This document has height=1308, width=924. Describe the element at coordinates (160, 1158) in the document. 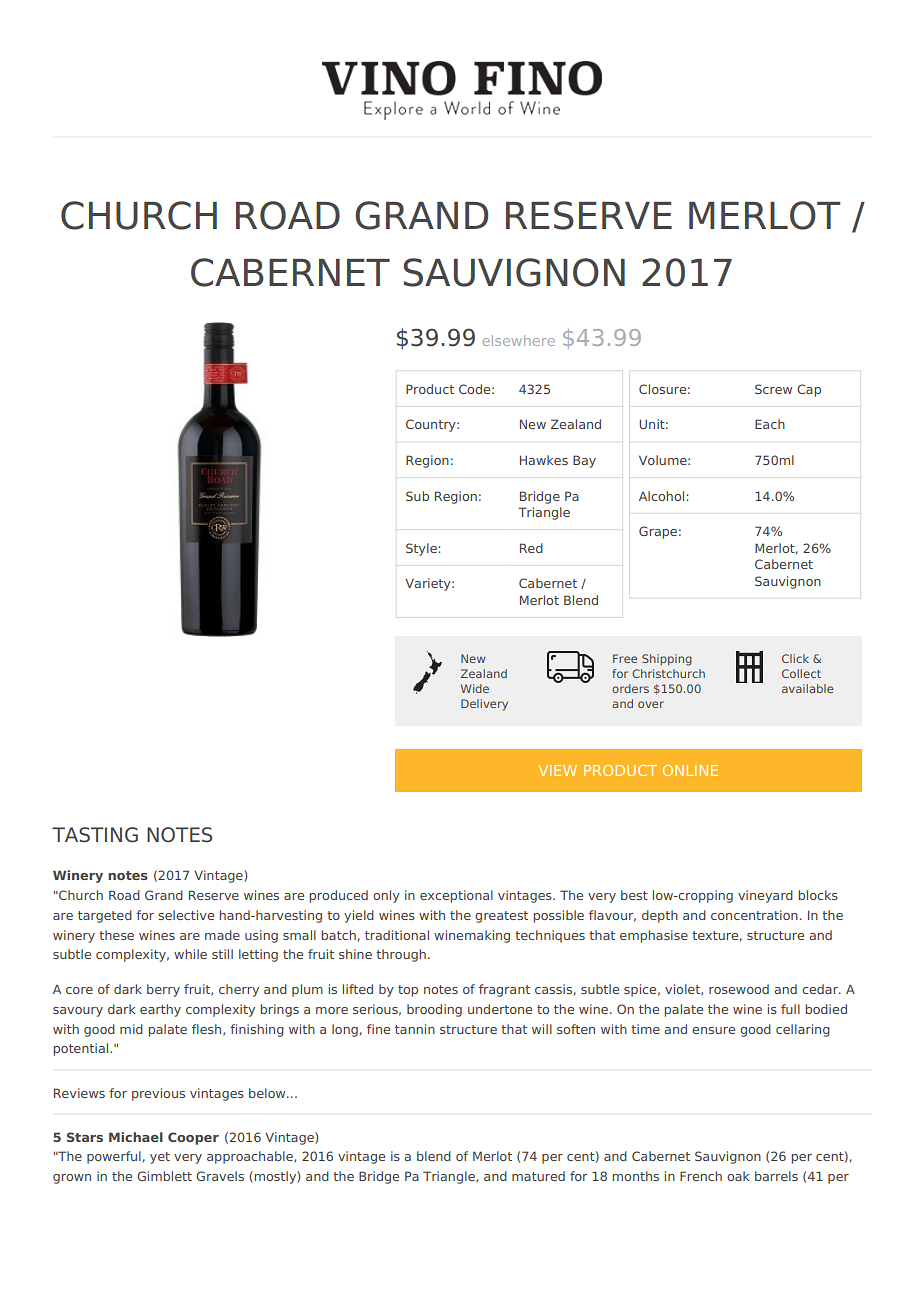

I see `yet` at that location.
